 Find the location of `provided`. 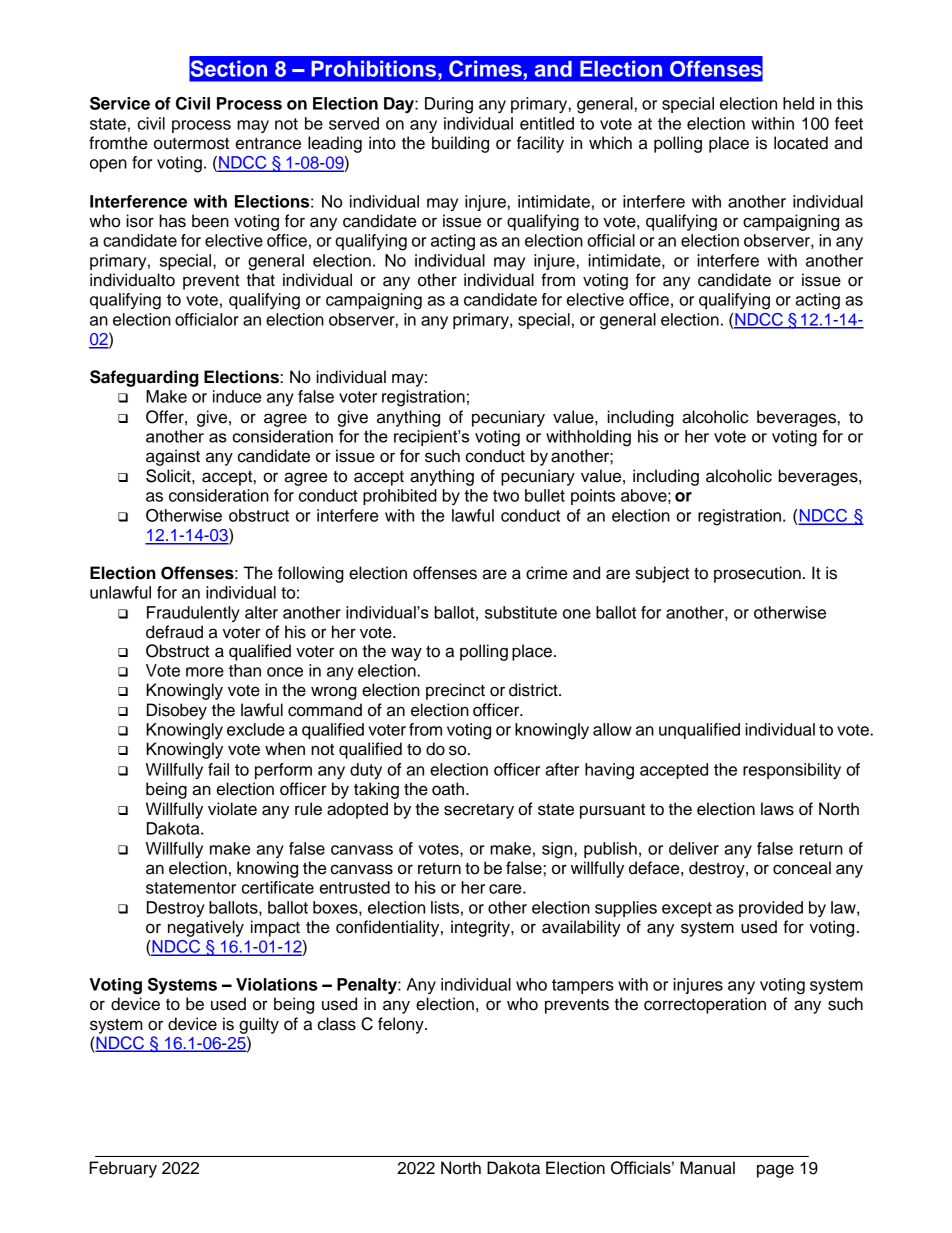

provided is located at coordinates (771, 909).
